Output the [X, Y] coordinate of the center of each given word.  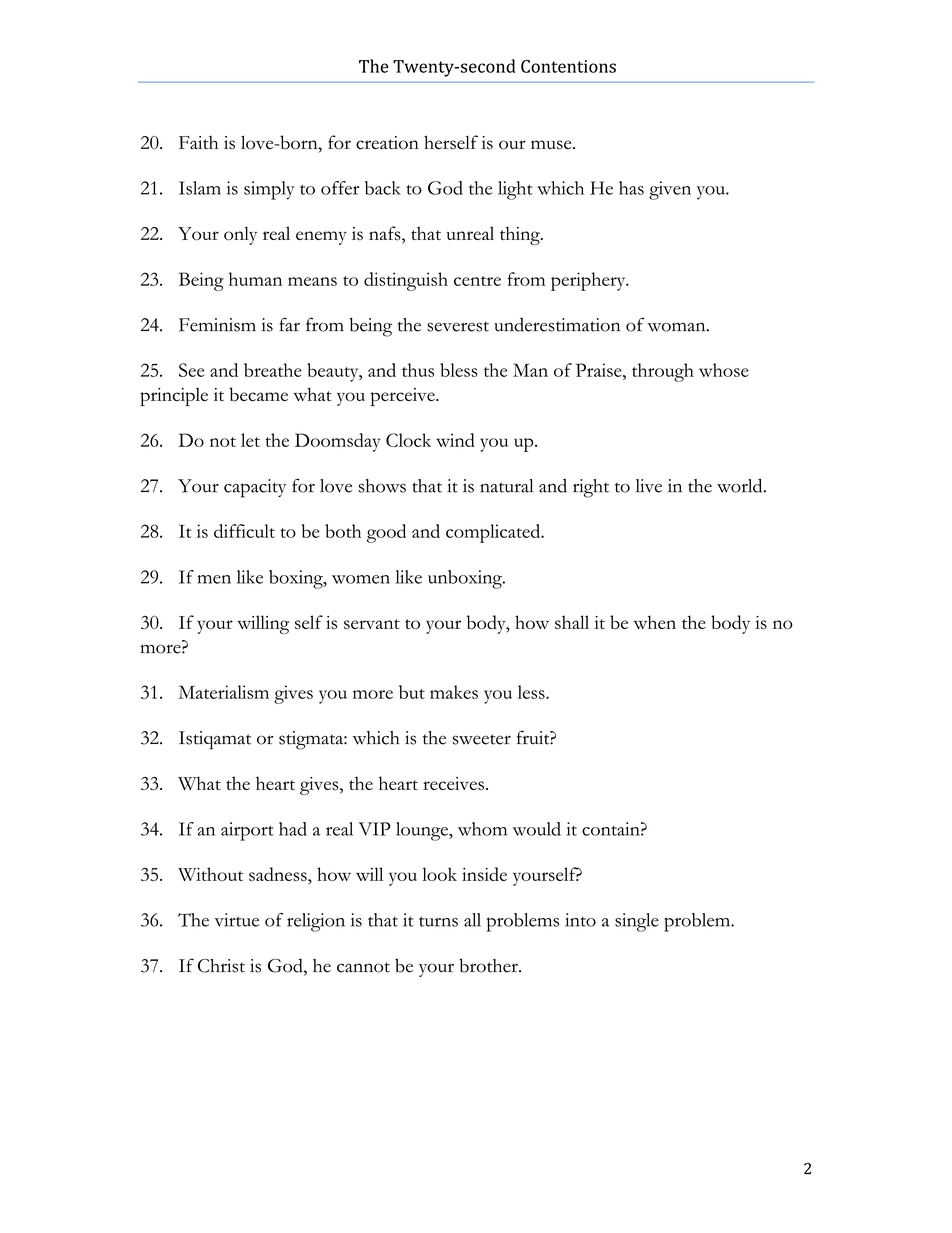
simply [269, 190]
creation [387, 143]
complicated [494, 533]
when [655, 622]
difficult [244, 531]
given [670, 190]
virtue [236, 920]
